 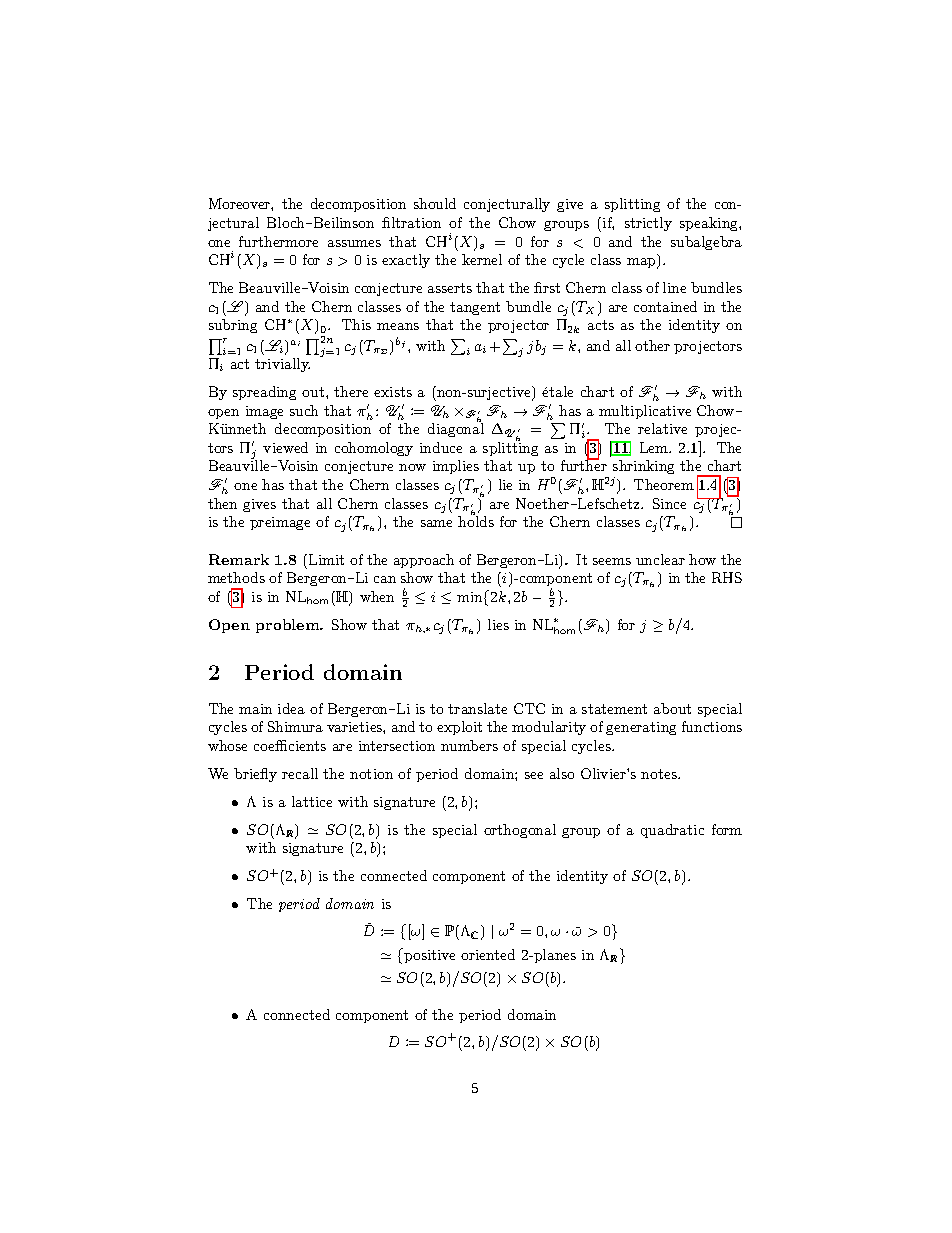 What do you see at coordinates (236, 577) in the page?
I see `methods` at bounding box center [236, 577].
